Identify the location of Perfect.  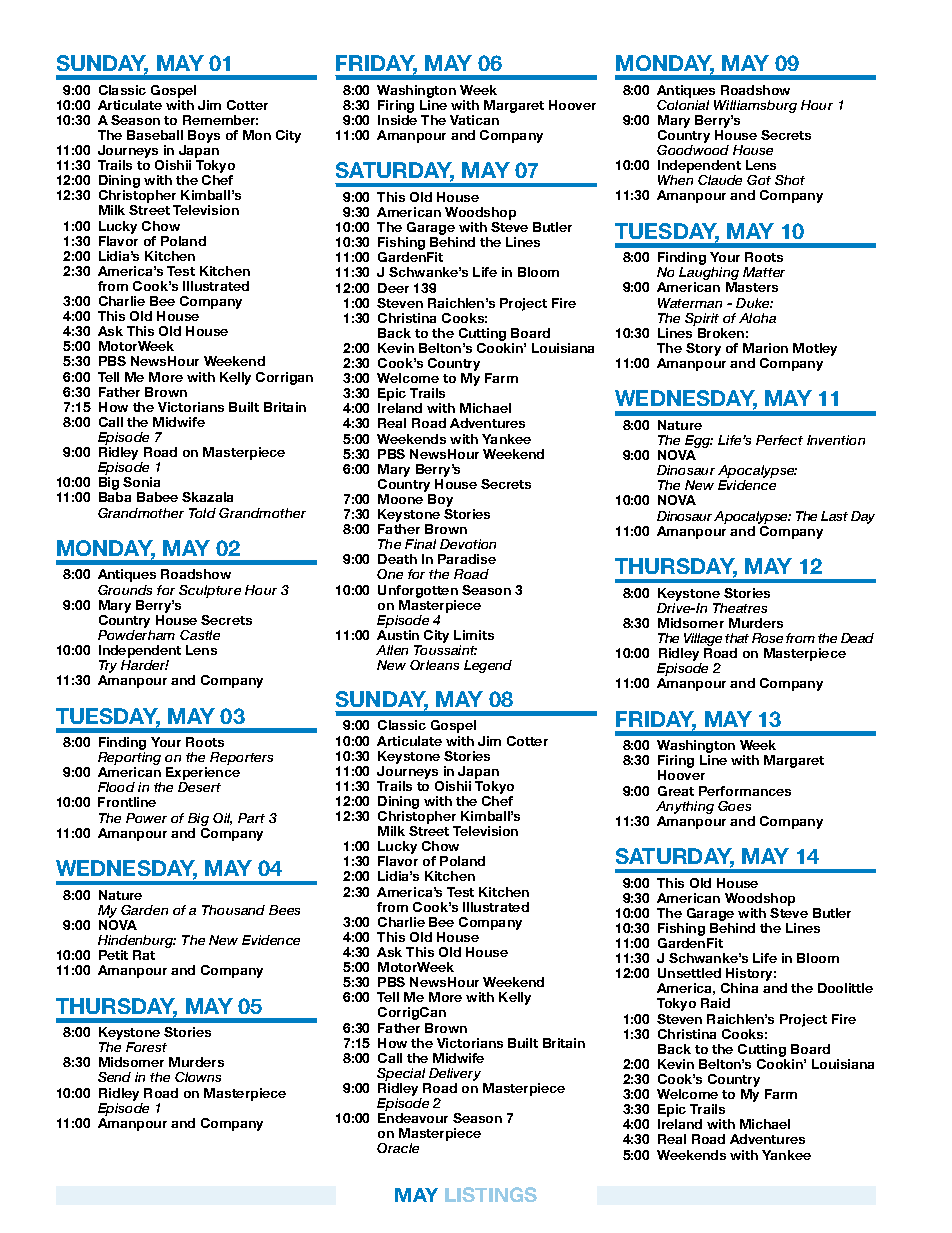
(779, 440).
